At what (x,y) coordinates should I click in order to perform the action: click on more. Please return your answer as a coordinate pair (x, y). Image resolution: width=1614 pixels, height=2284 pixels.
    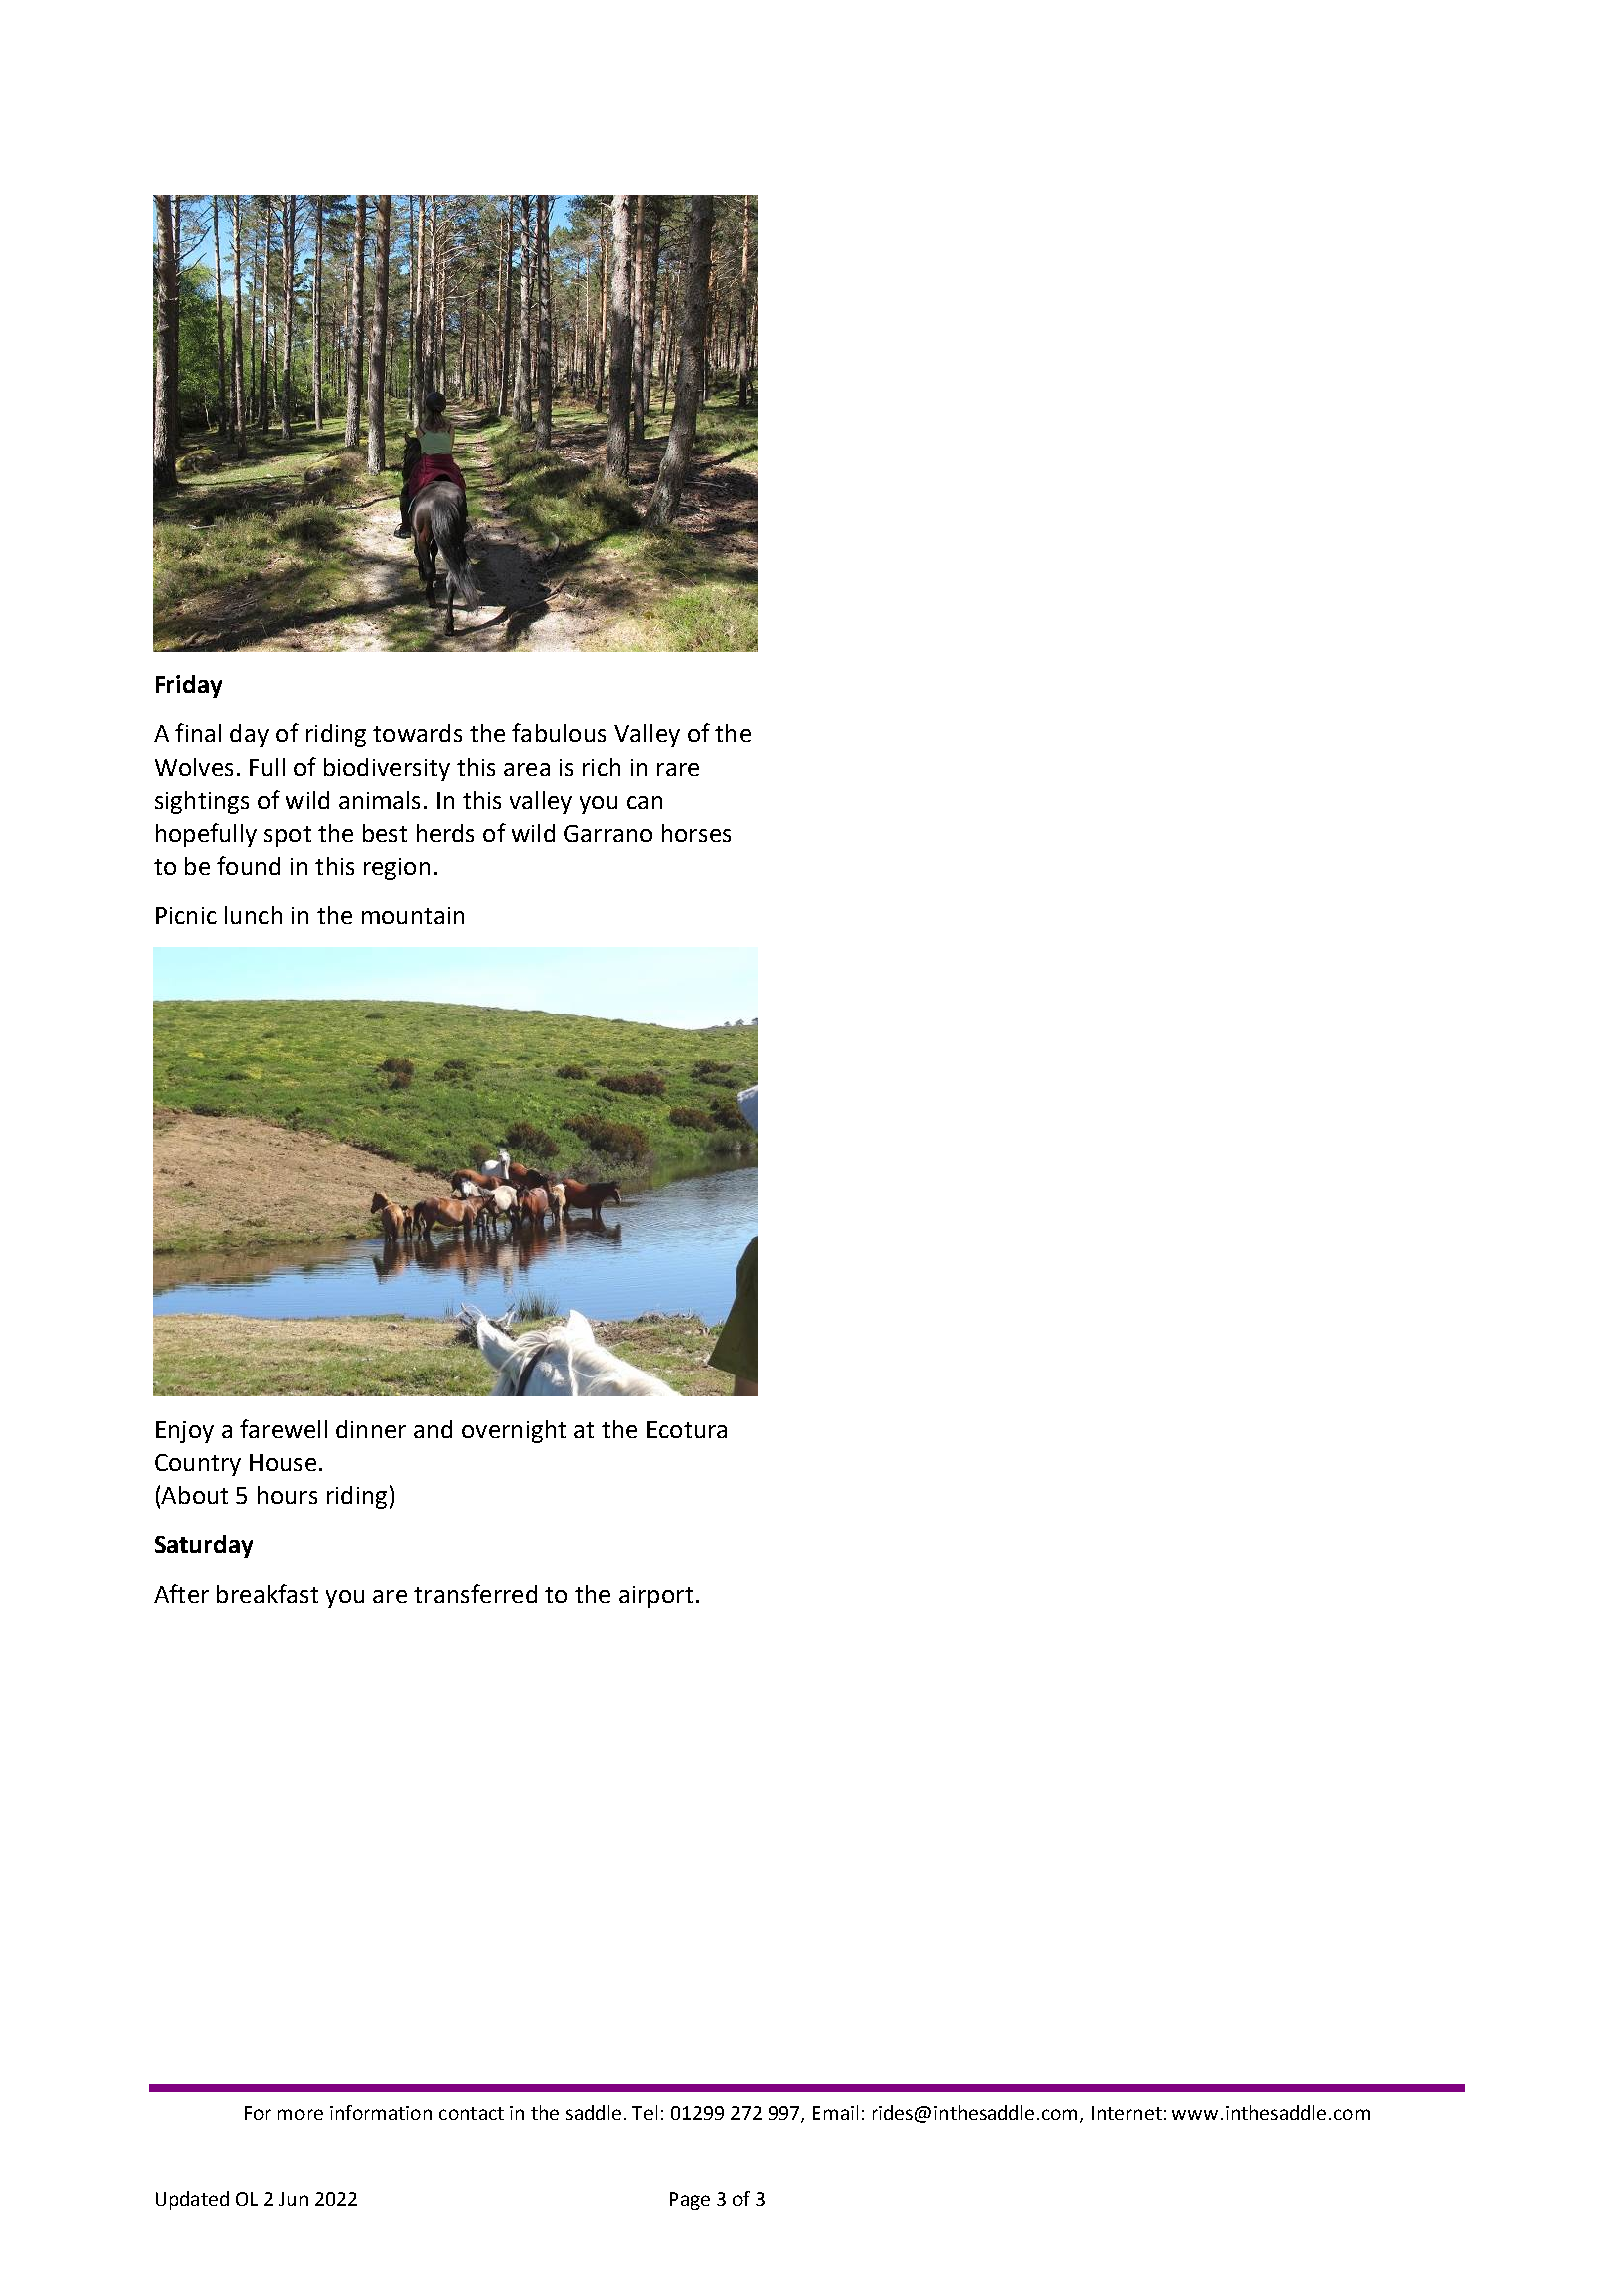
    Looking at the image, I should click on (300, 2114).
